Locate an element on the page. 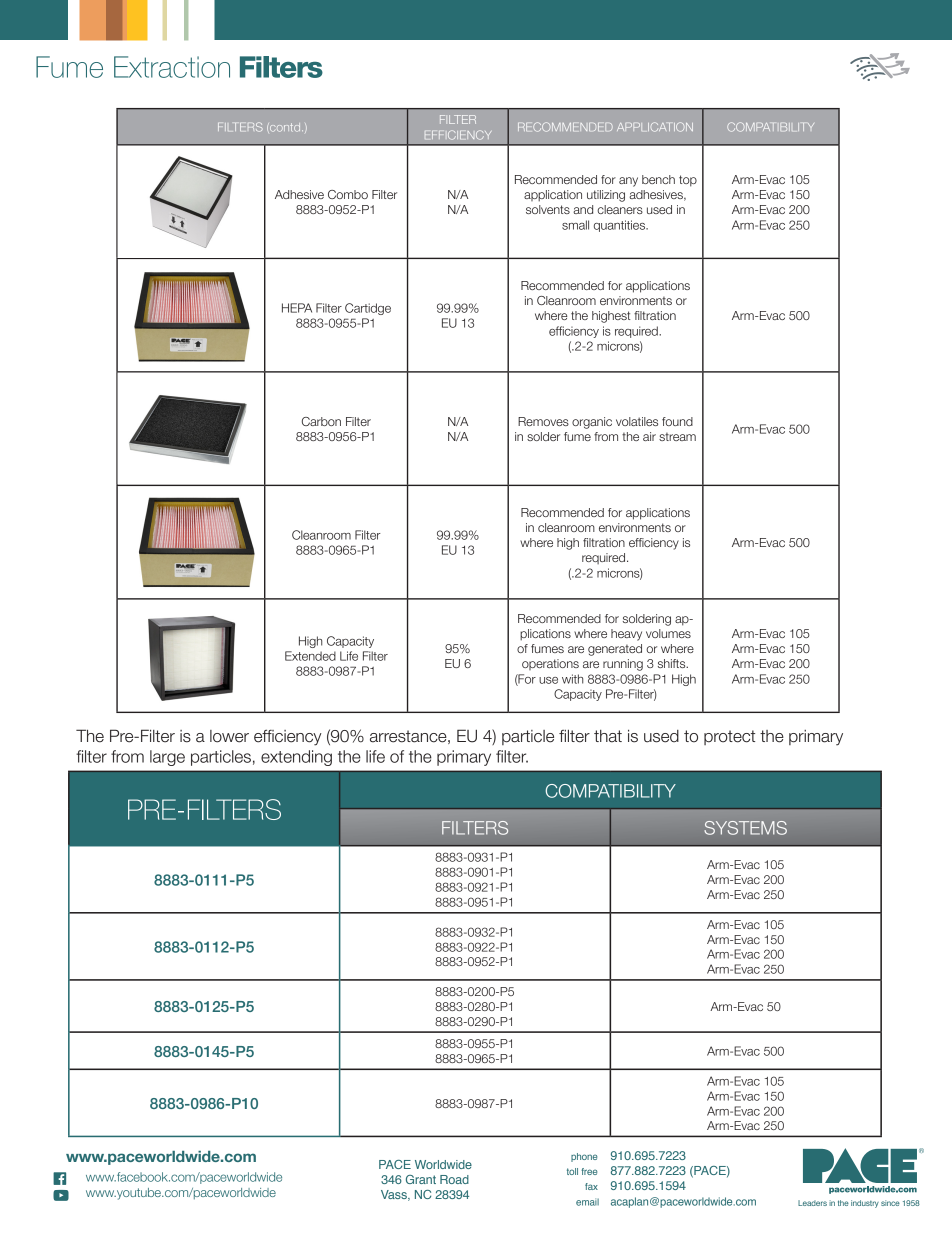 The height and width of the page is (1233, 952). SYSTEMS is located at coordinates (745, 828).
